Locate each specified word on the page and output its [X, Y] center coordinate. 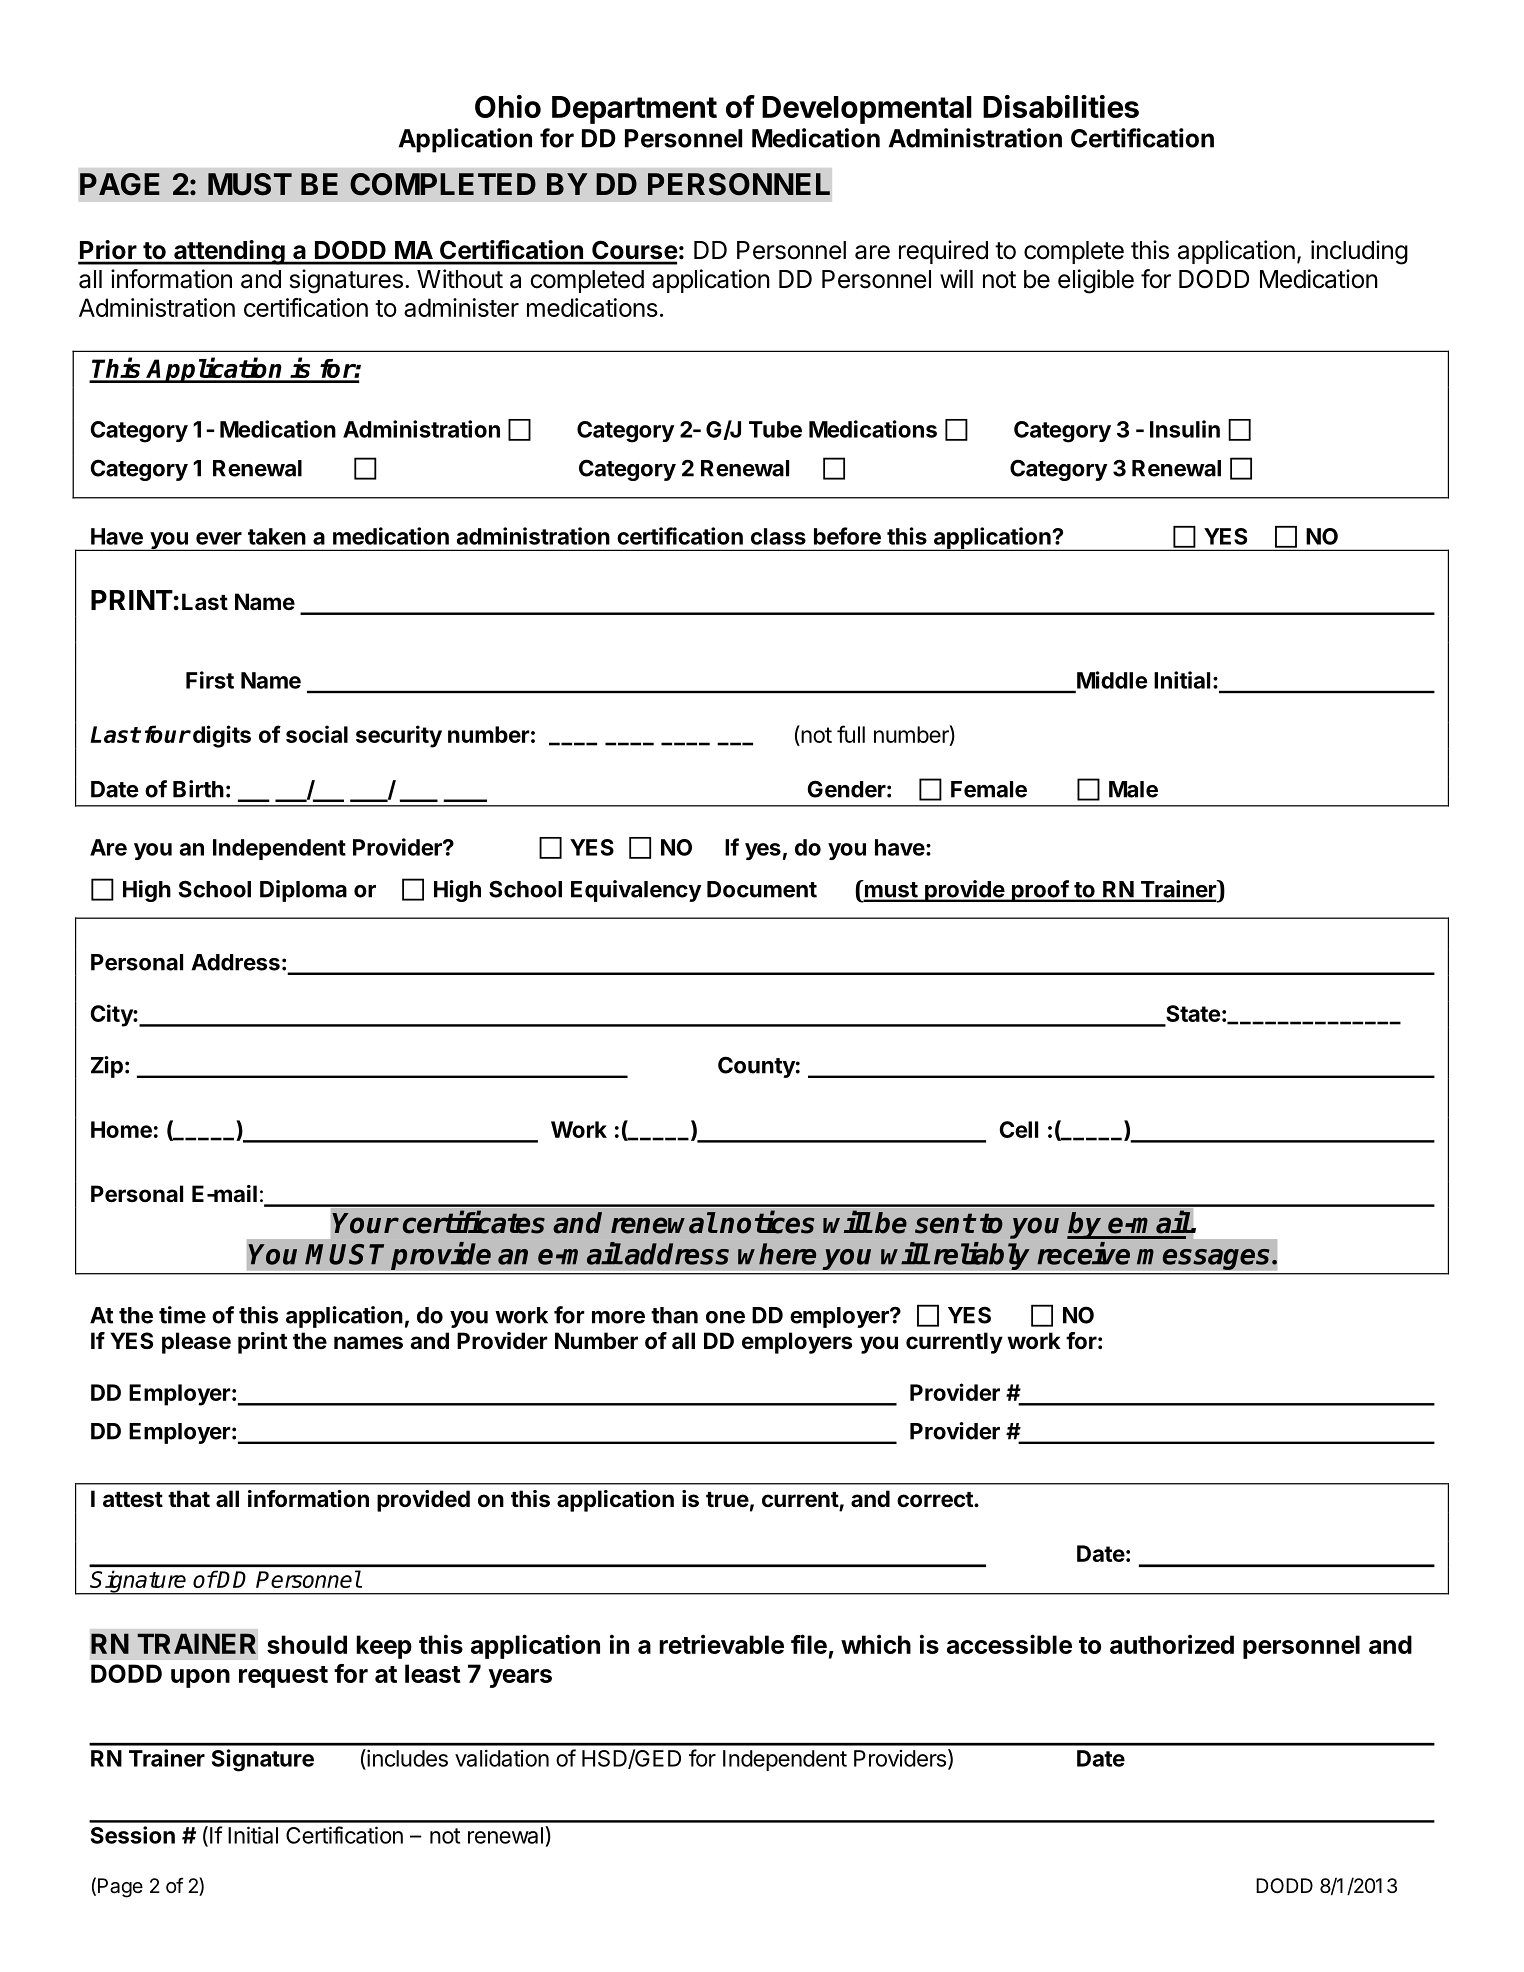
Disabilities [1061, 106]
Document [762, 889]
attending [229, 252]
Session [133, 1835]
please [196, 1343]
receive [1083, 1253]
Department [634, 110]
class [778, 536]
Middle [1112, 680]
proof [1040, 891]
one [725, 1317]
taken [277, 536]
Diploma [303, 891]
